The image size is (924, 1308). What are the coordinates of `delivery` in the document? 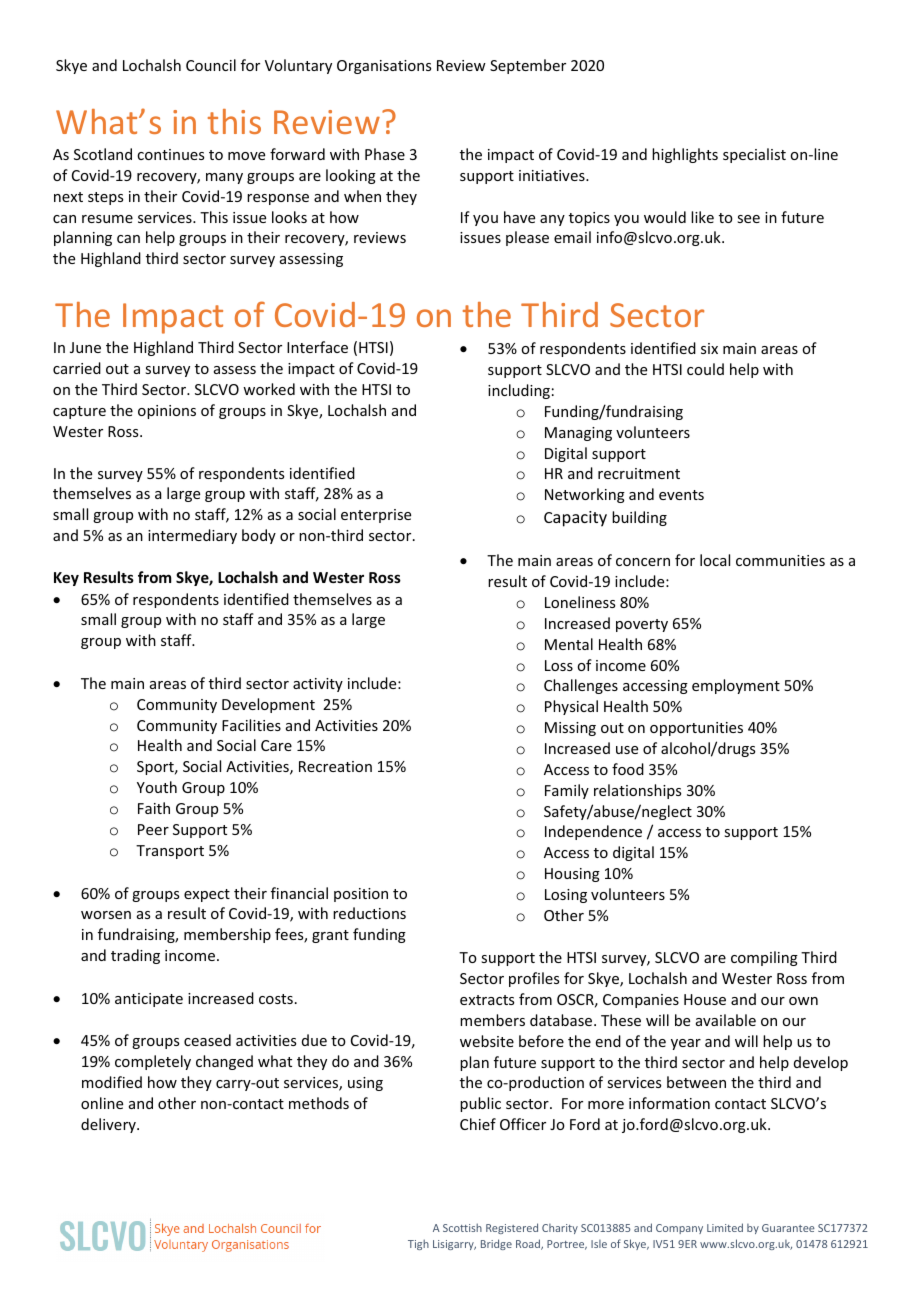 It's located at (109, 1125).
